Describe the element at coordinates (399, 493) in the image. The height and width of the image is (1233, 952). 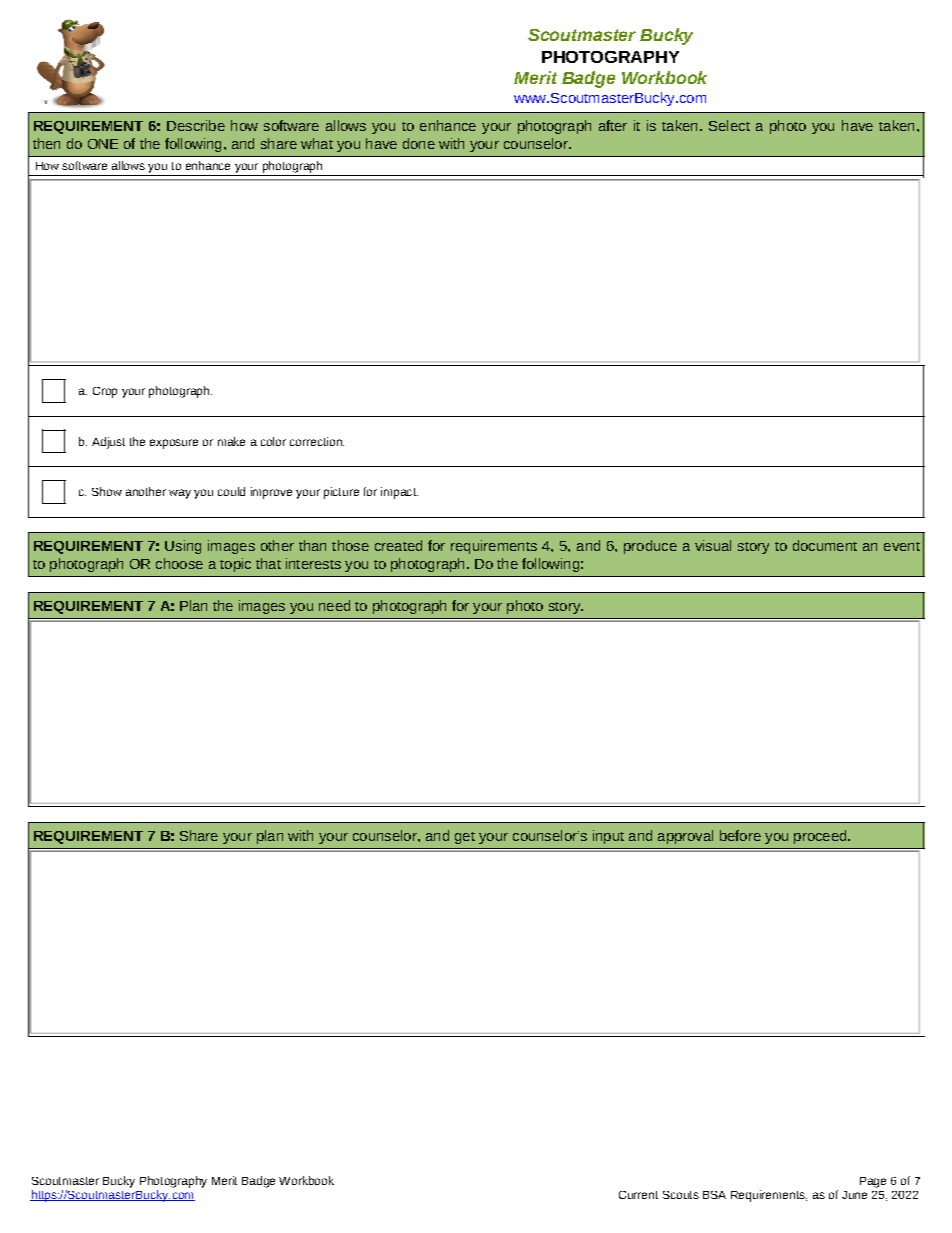
I see `impact` at that location.
